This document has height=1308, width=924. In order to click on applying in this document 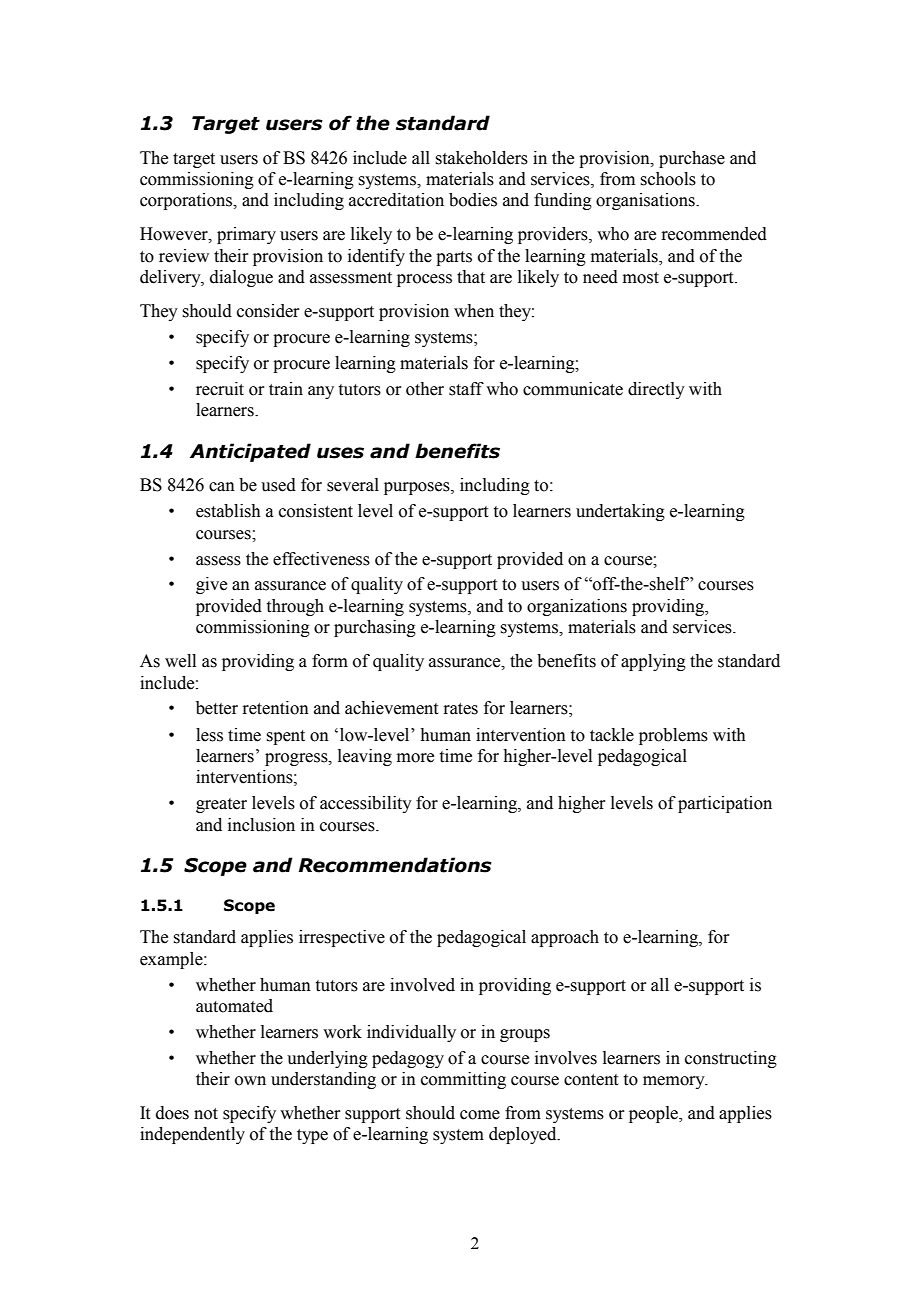, I will do `click(653, 662)`.
